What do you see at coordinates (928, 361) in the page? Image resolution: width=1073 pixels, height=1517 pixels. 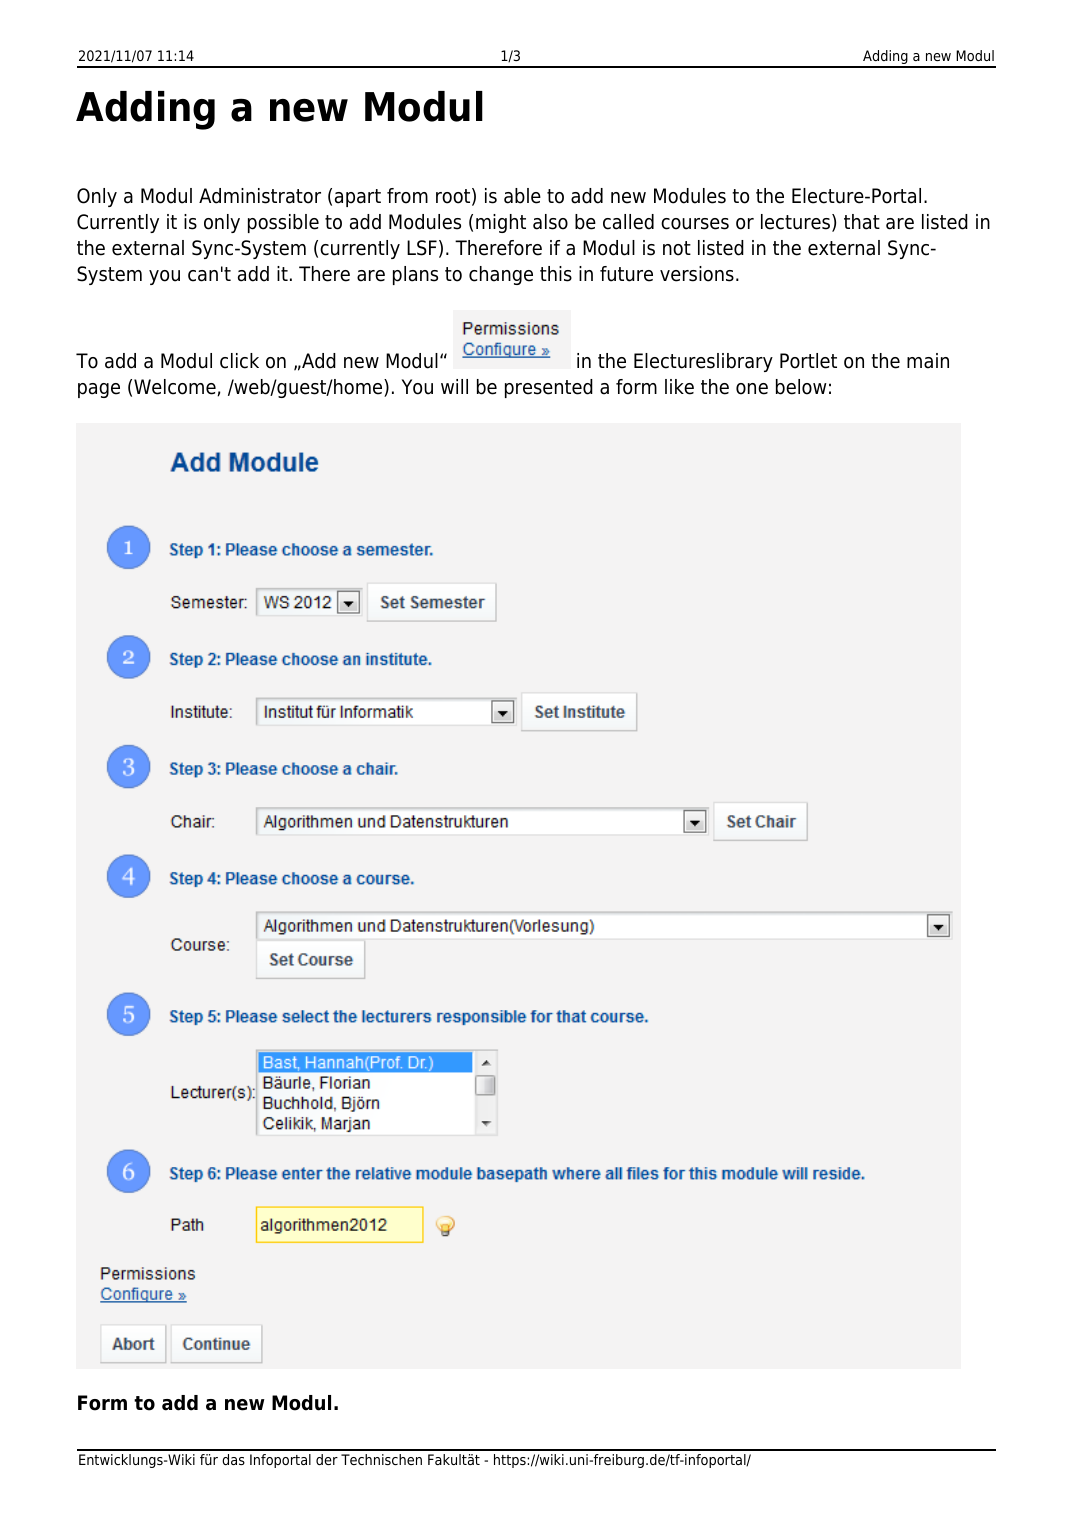 I see `main` at bounding box center [928, 361].
